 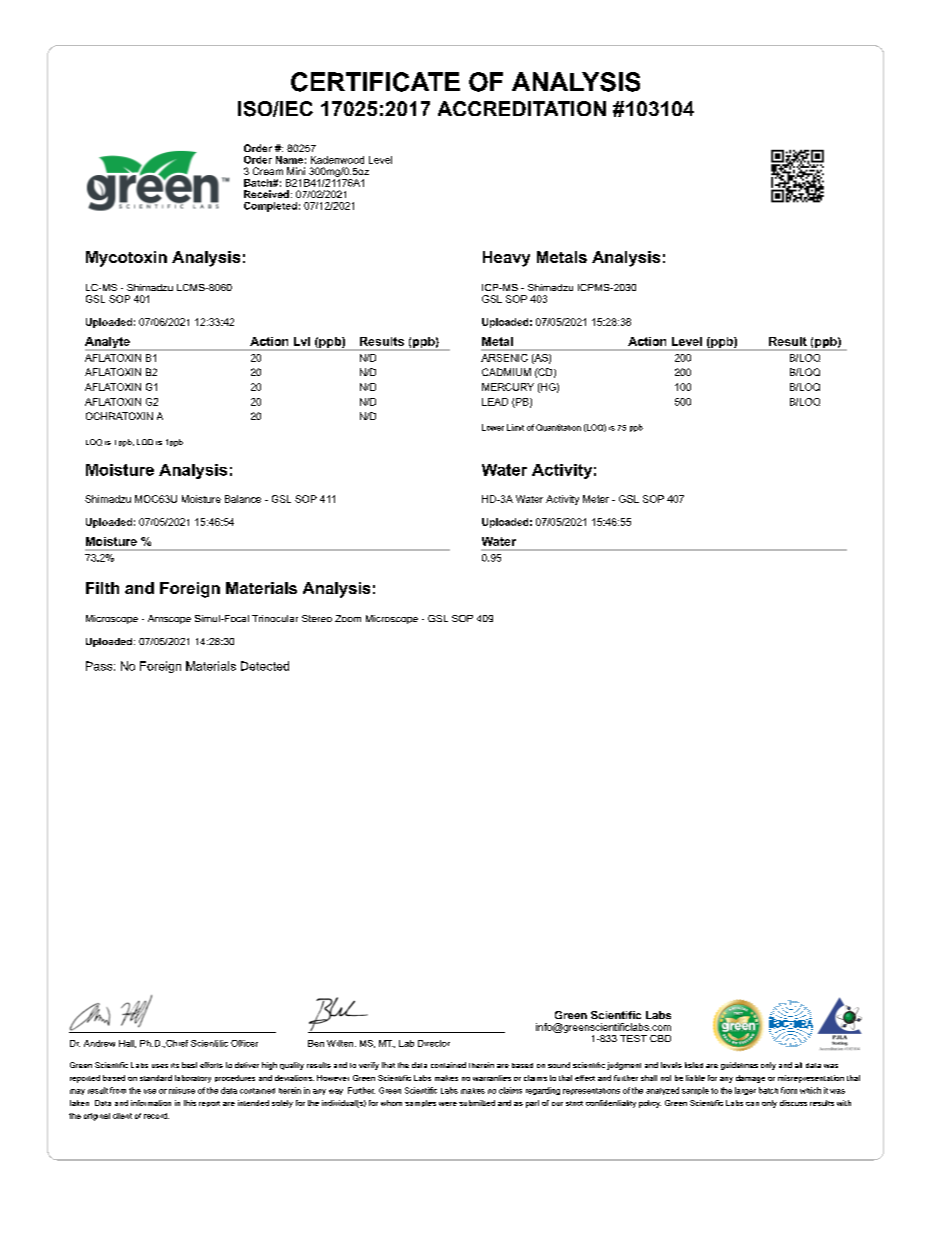 I want to click on Meter, so click(x=596, y=499).
